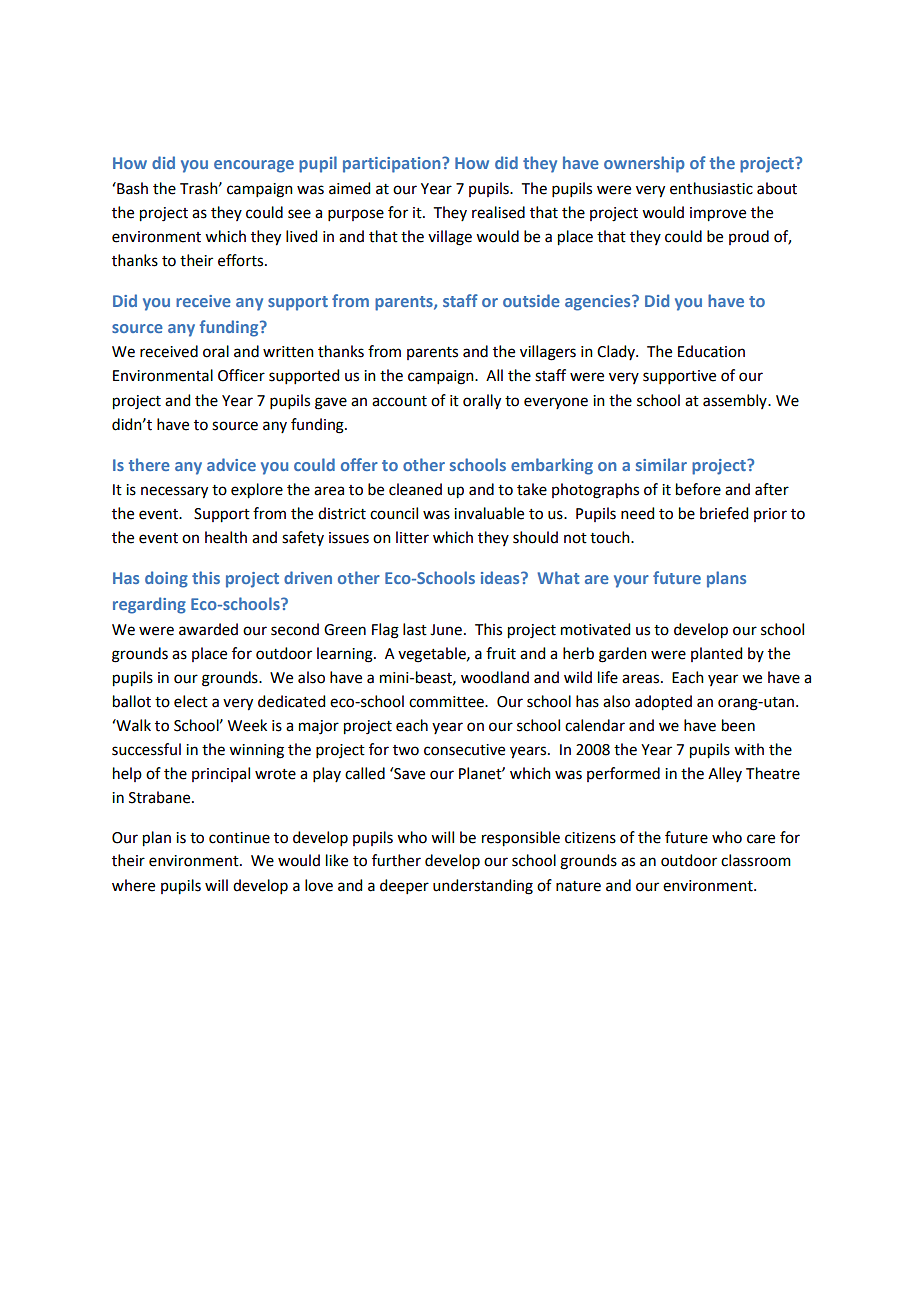 The width and height of the screenshot is (924, 1308). I want to click on briefed, so click(724, 513).
